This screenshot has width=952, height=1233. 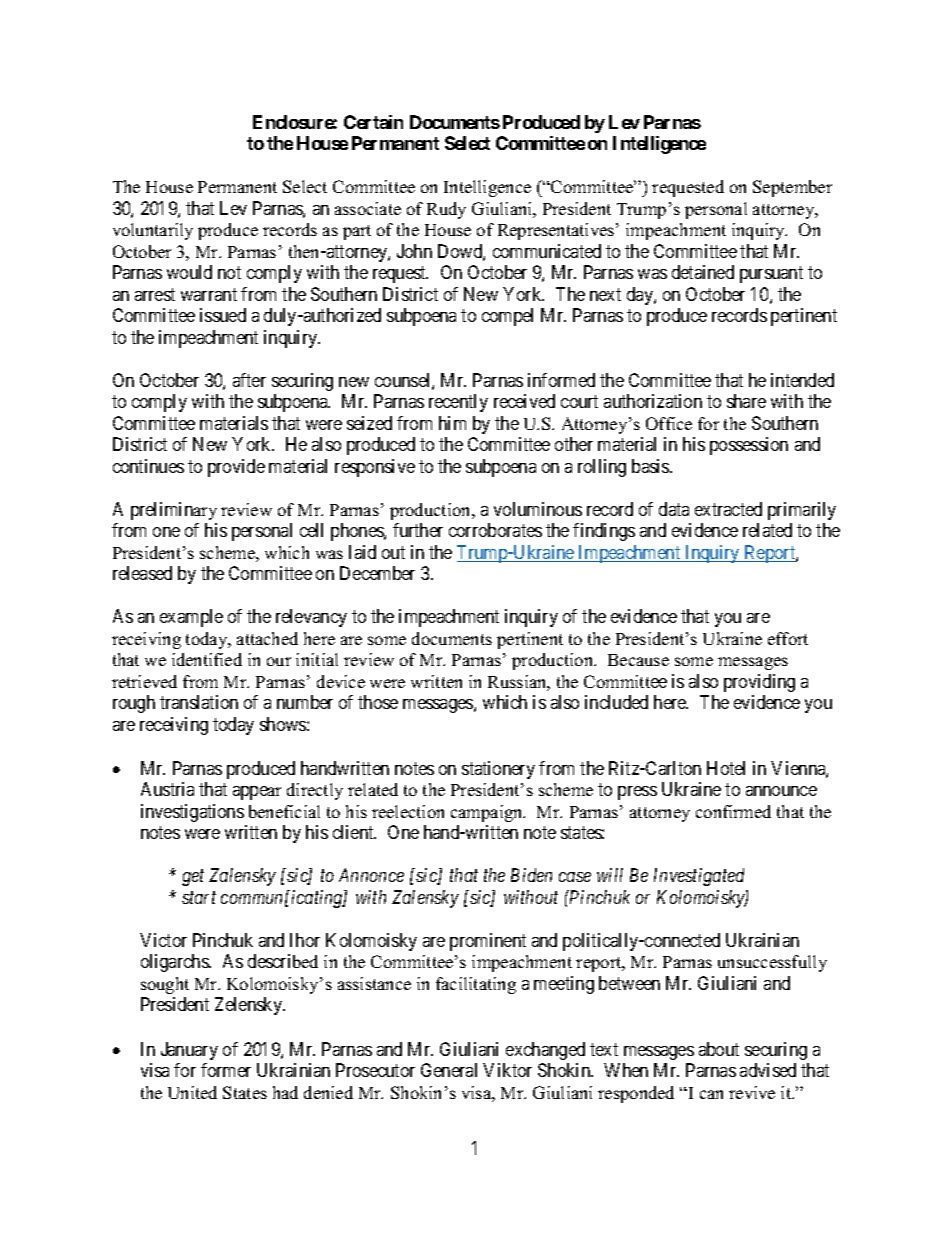 What do you see at coordinates (703, 272) in the screenshot?
I see `detained` at bounding box center [703, 272].
